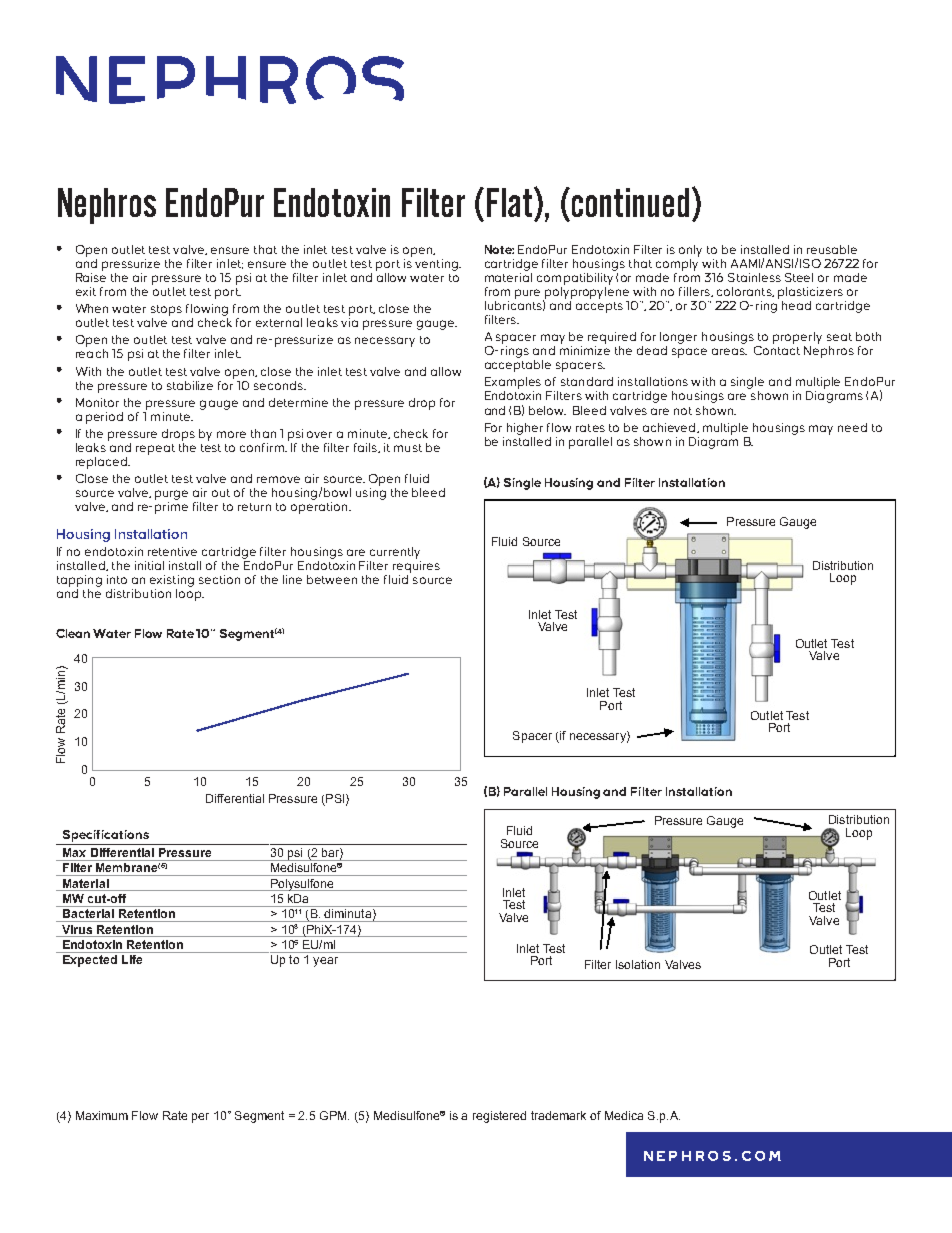  Describe the element at coordinates (325, 962) in the page. I see `year` at that location.
